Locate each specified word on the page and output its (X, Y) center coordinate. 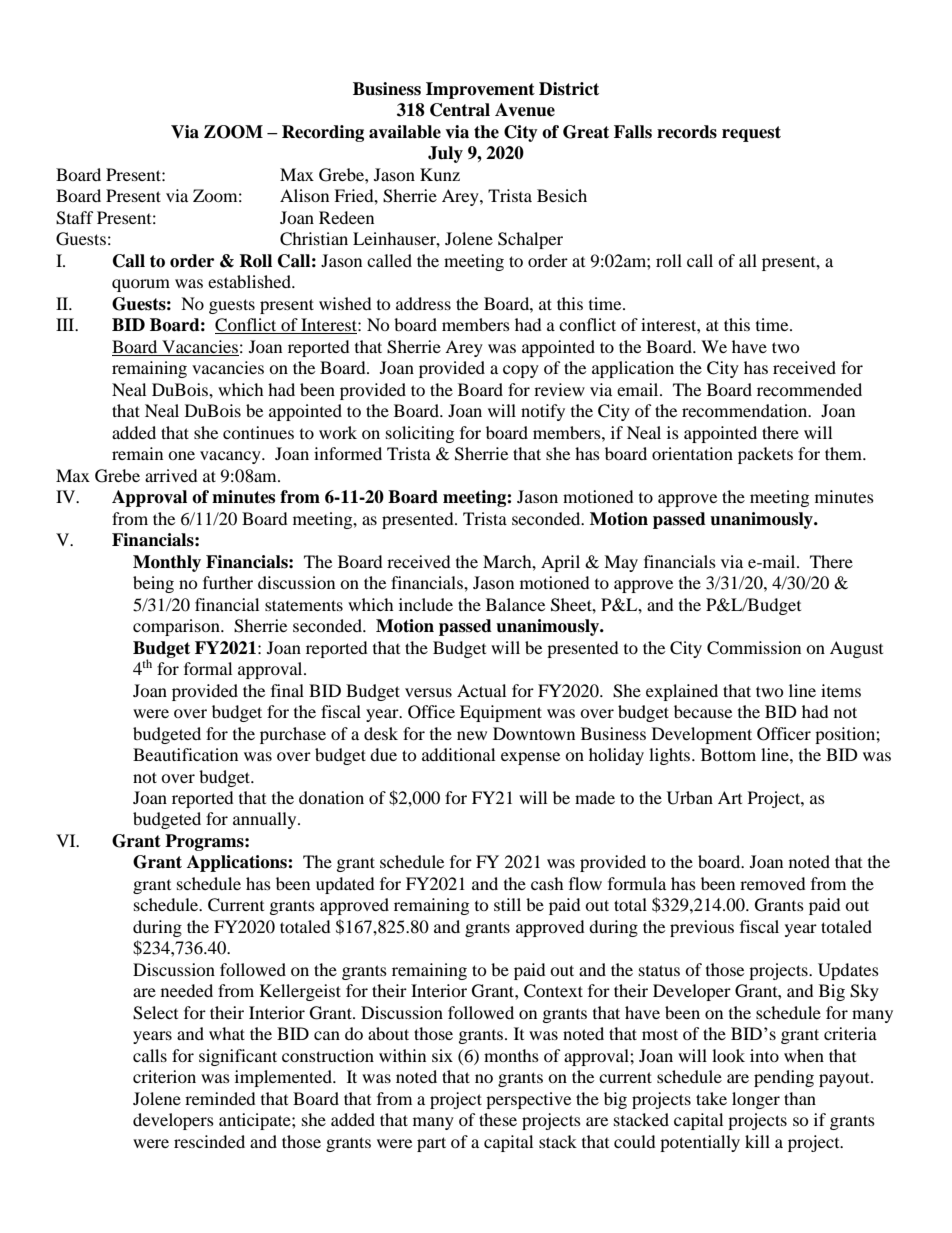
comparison (177, 627)
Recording (323, 133)
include (426, 604)
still (507, 904)
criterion (164, 1076)
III (66, 324)
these (498, 1119)
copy (521, 371)
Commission (754, 648)
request (751, 134)
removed (773, 883)
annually (266, 820)
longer (756, 1100)
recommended (809, 389)
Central (460, 110)
